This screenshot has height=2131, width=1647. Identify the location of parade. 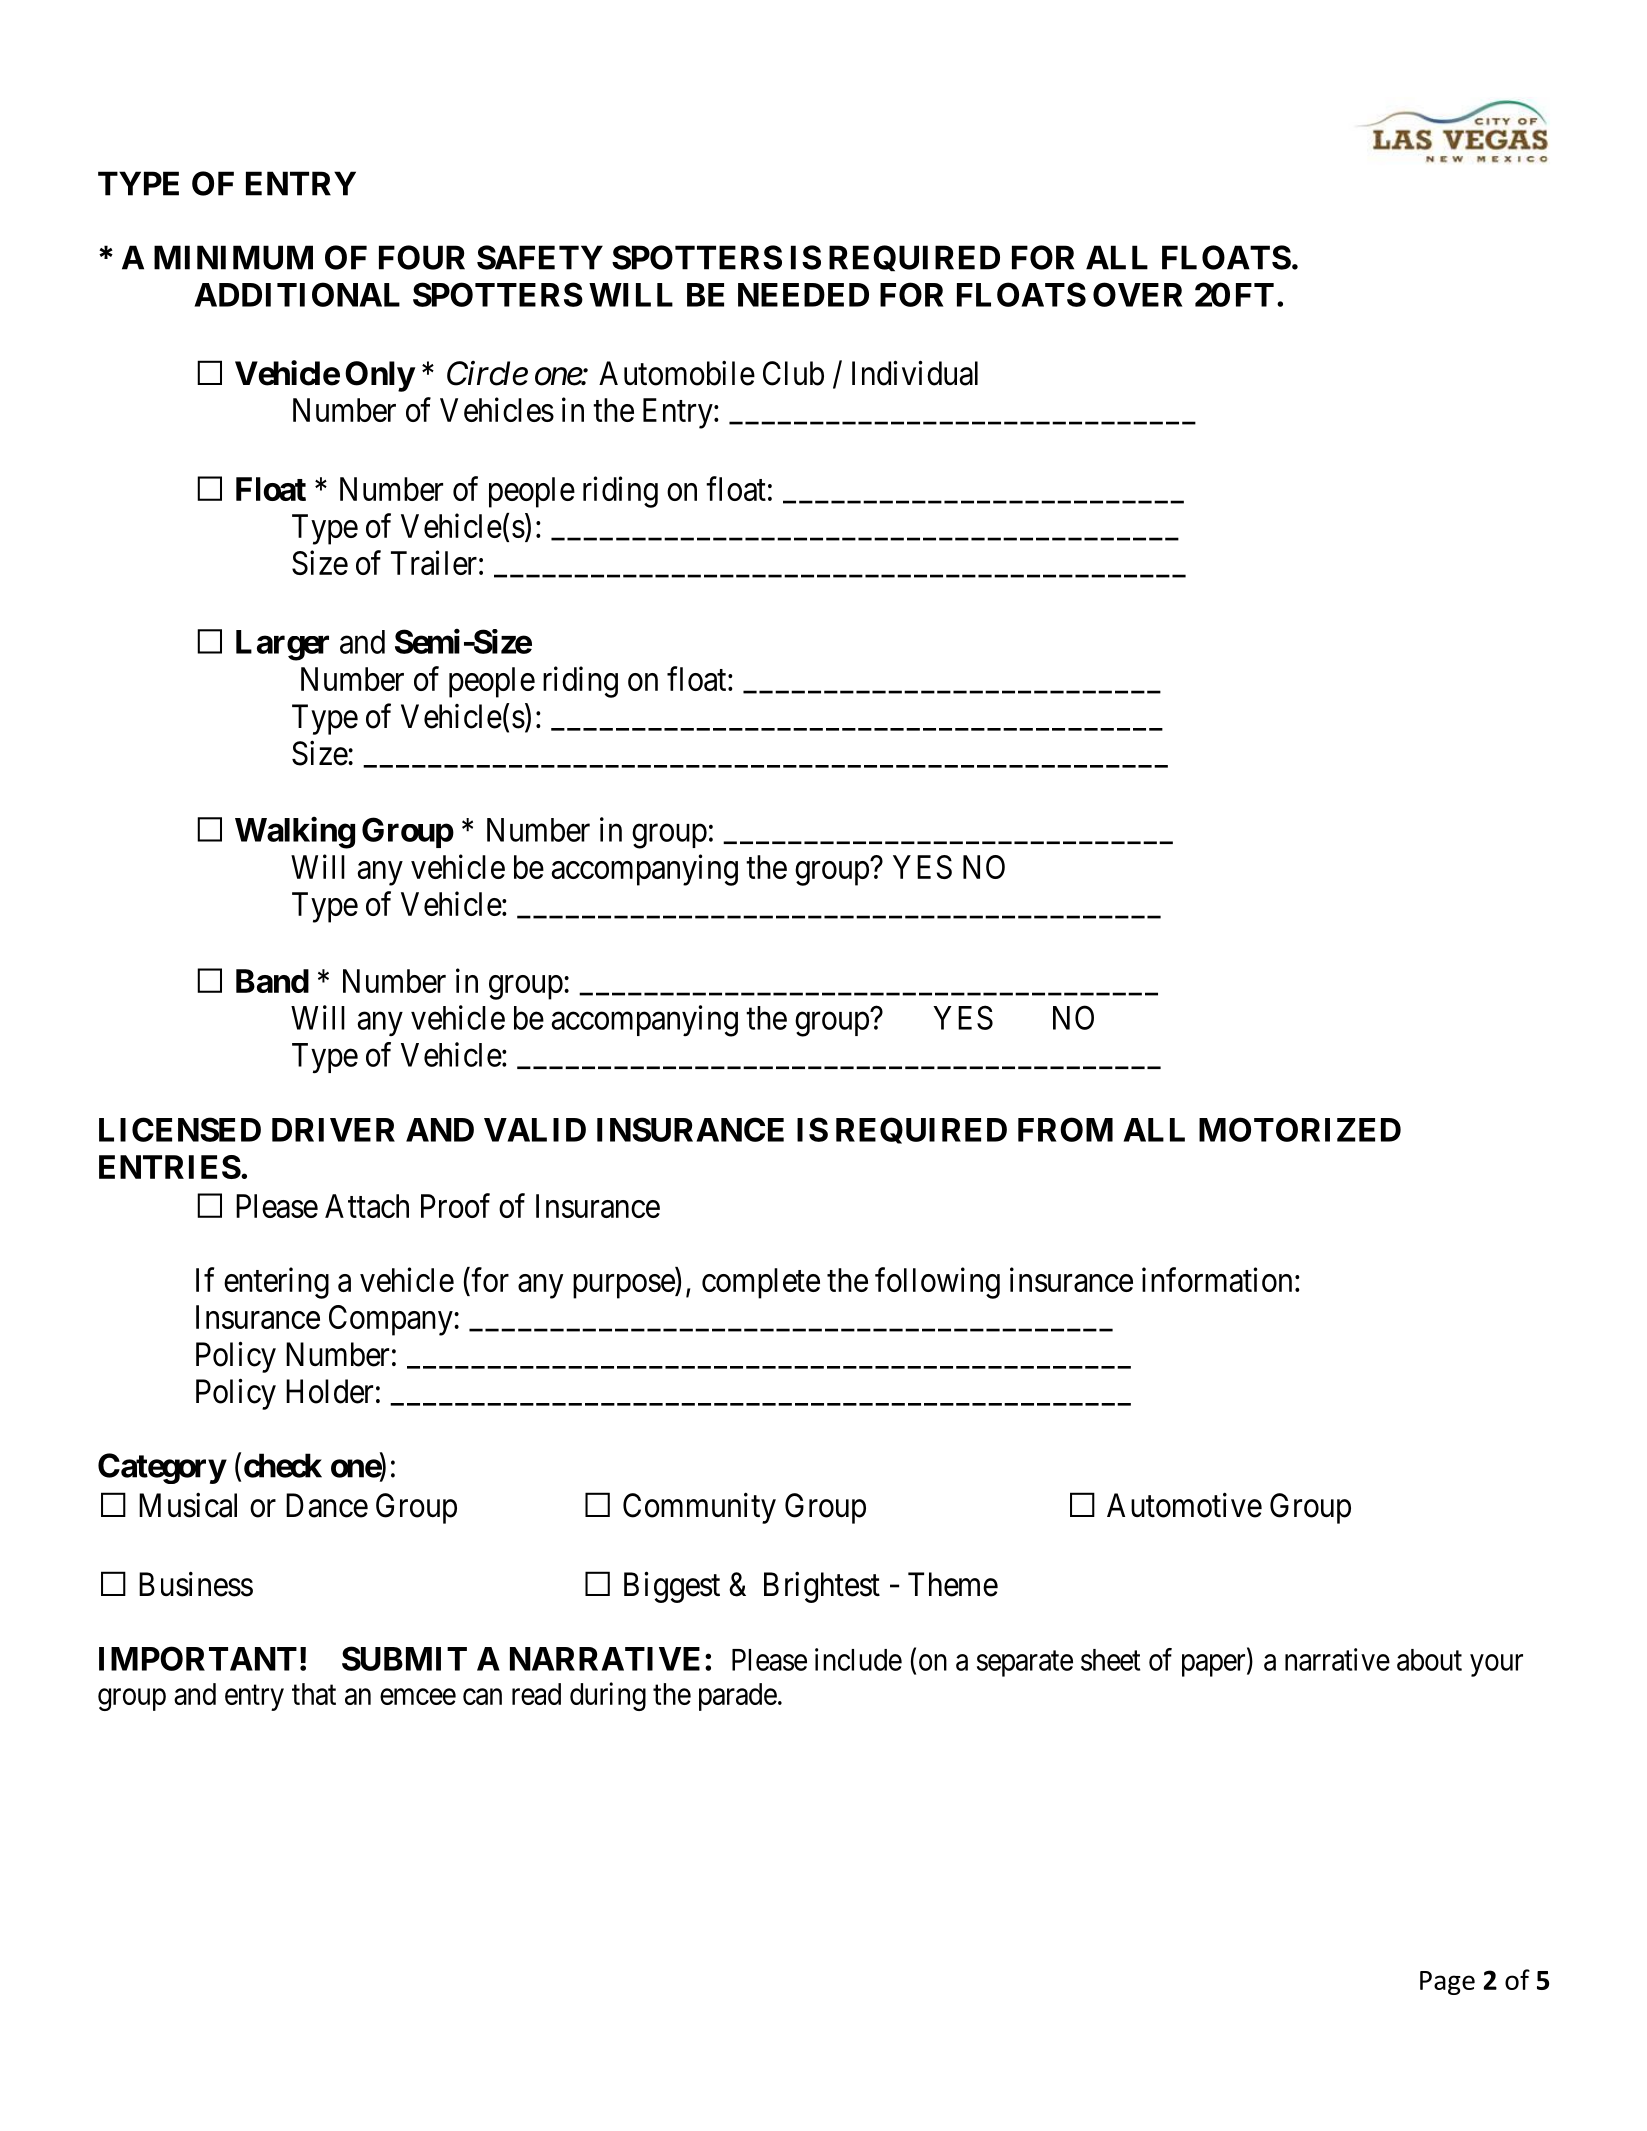
(738, 1697).
